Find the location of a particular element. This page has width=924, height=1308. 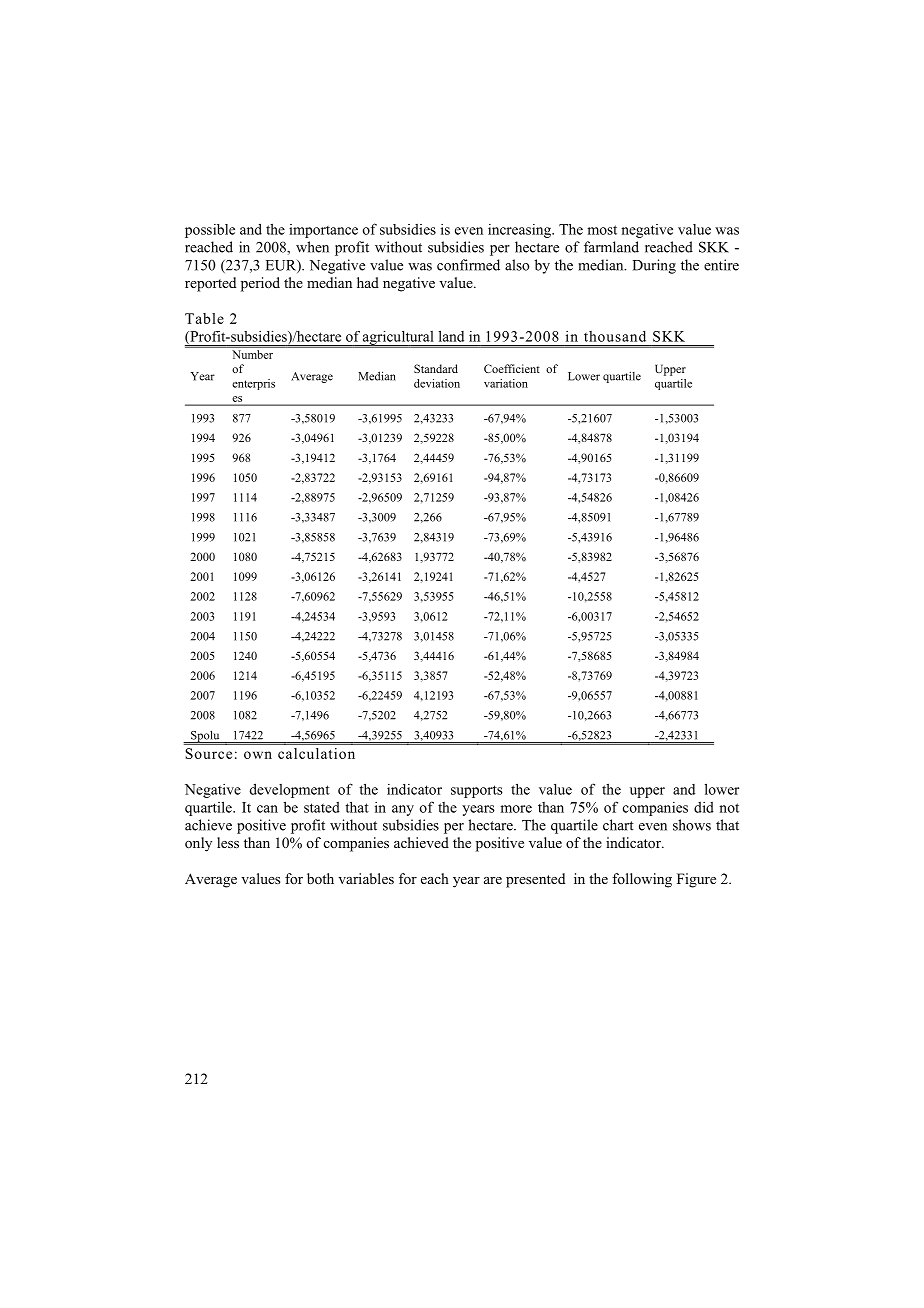

Source is located at coordinates (208, 753).
